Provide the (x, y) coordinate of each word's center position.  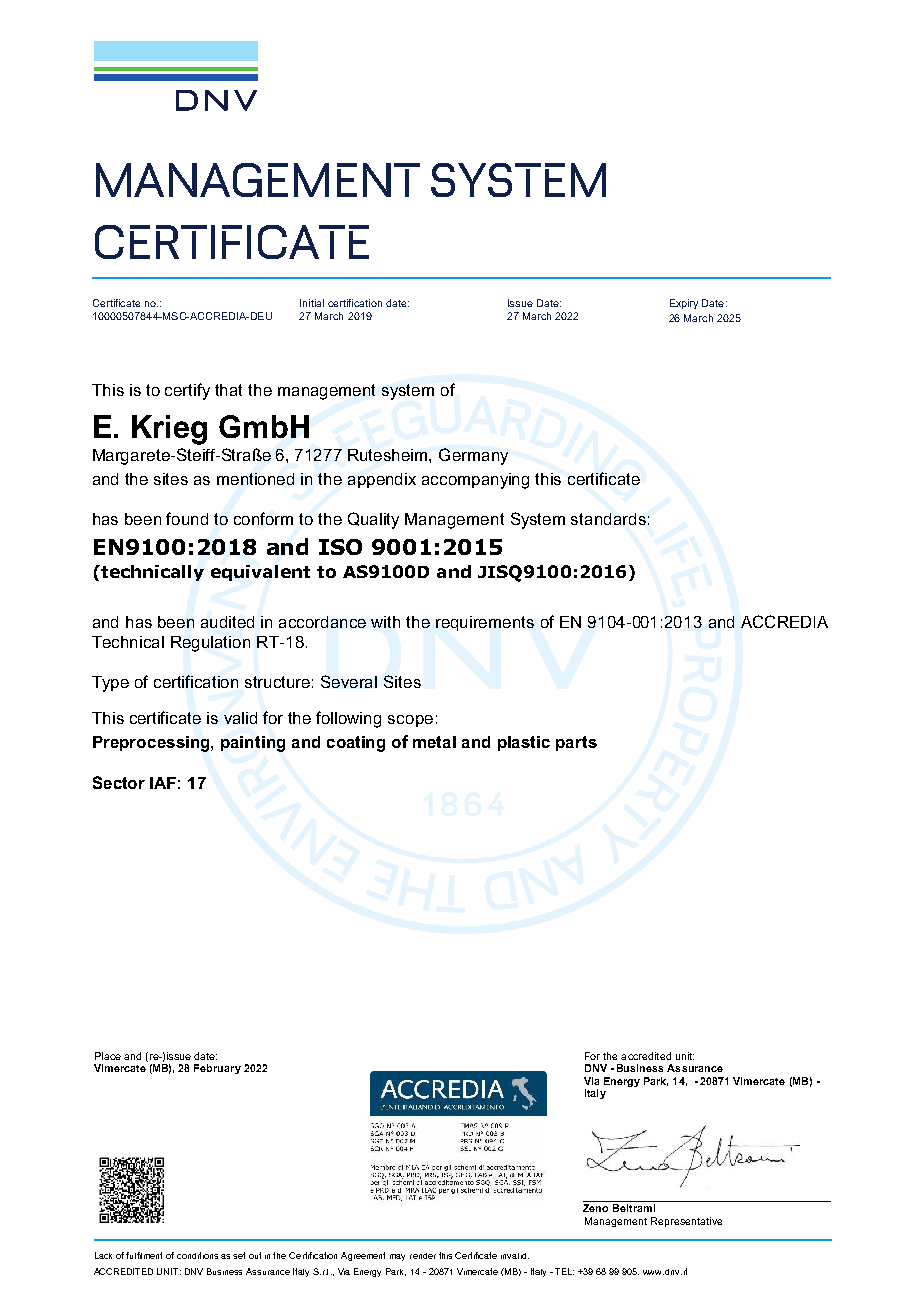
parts (576, 743)
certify (187, 391)
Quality (373, 520)
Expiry (684, 304)
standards (608, 519)
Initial (312, 303)
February (217, 1069)
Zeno (595, 1208)
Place (108, 1056)
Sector (119, 782)
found (187, 518)
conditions (197, 1255)
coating (356, 744)
